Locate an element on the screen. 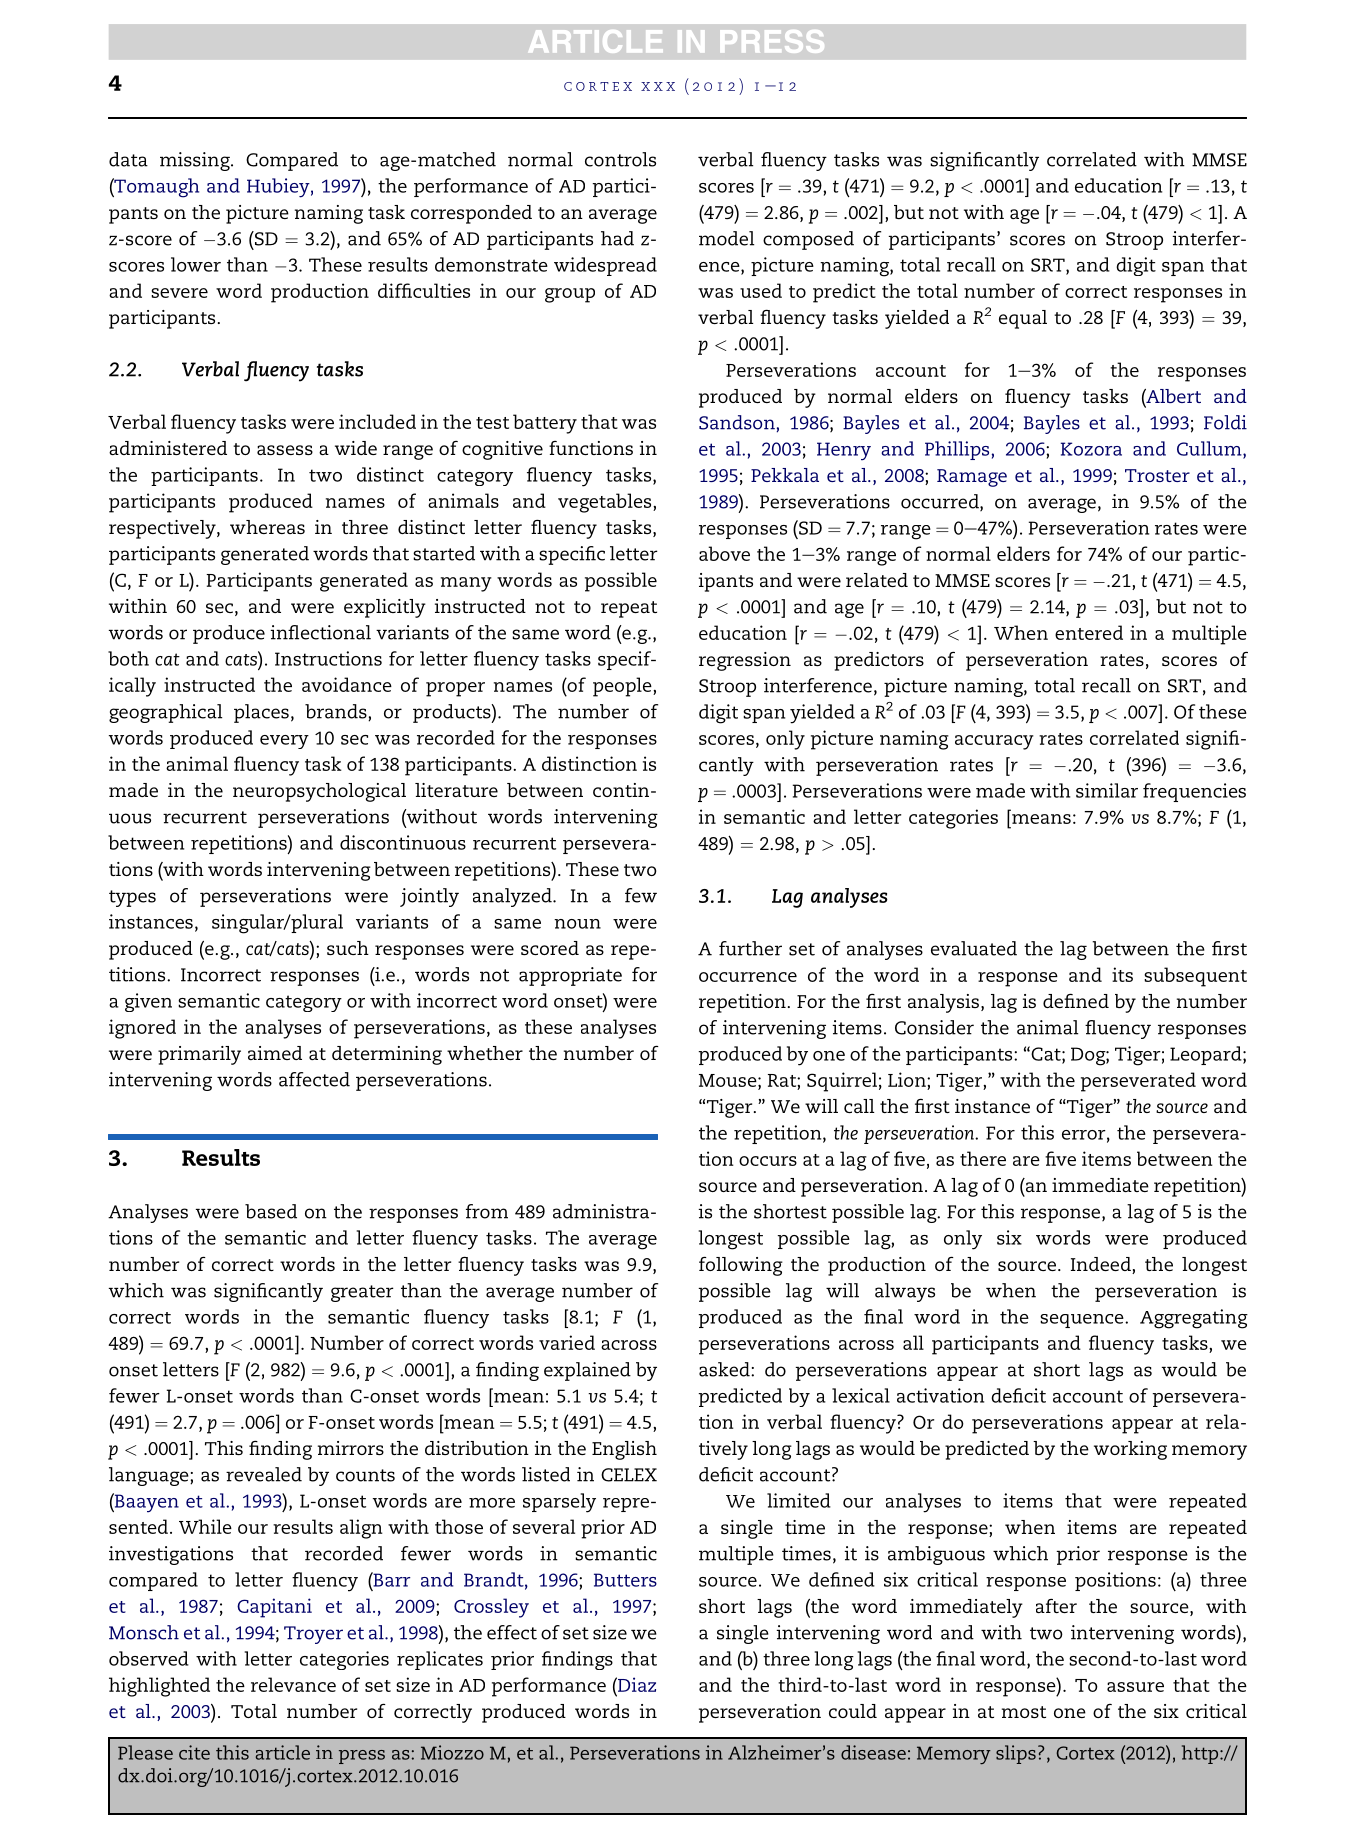 The height and width of the screenshot is (1822, 1366). greater is located at coordinates (362, 1293).
